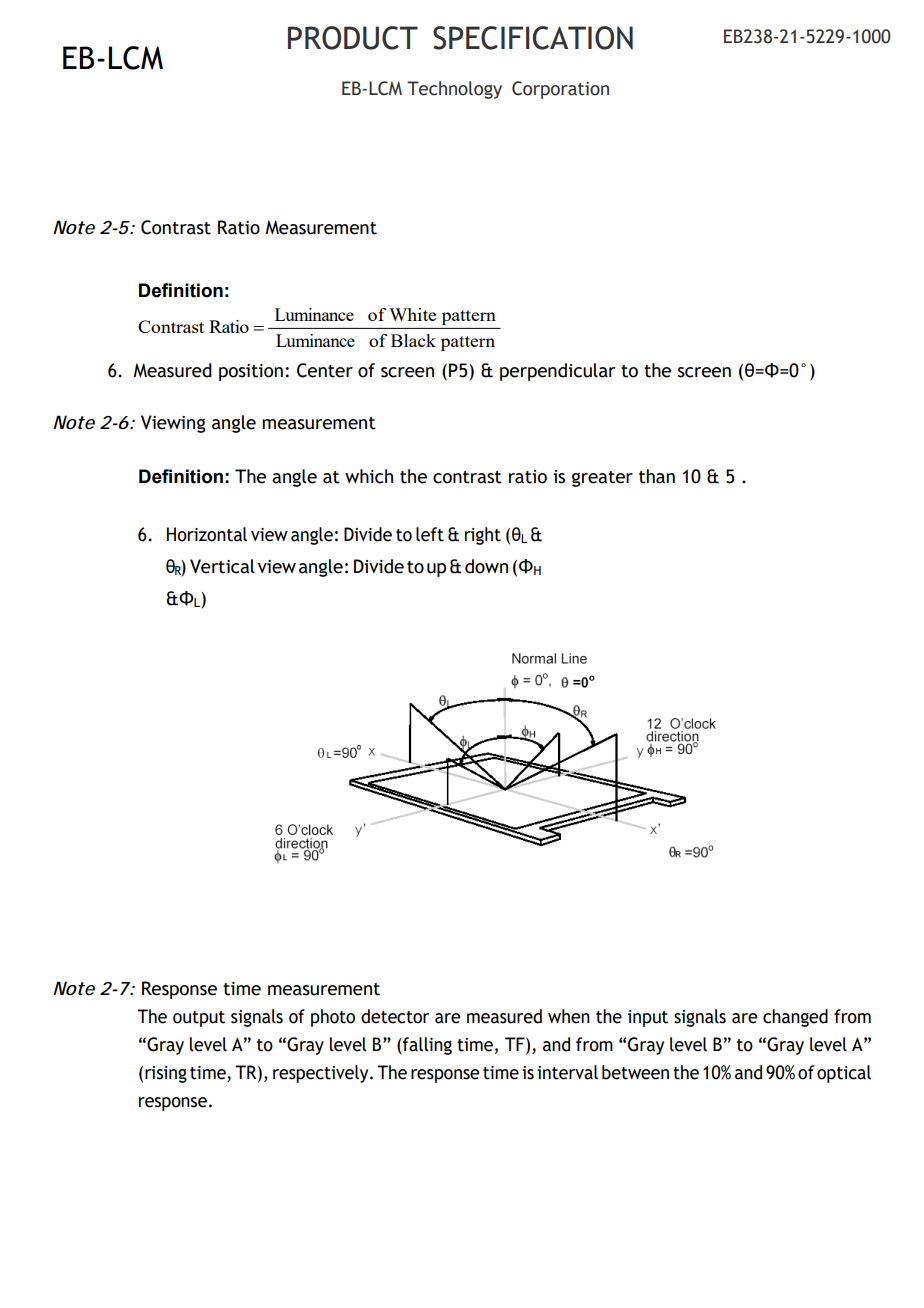  I want to click on Vertical, so click(222, 566).
